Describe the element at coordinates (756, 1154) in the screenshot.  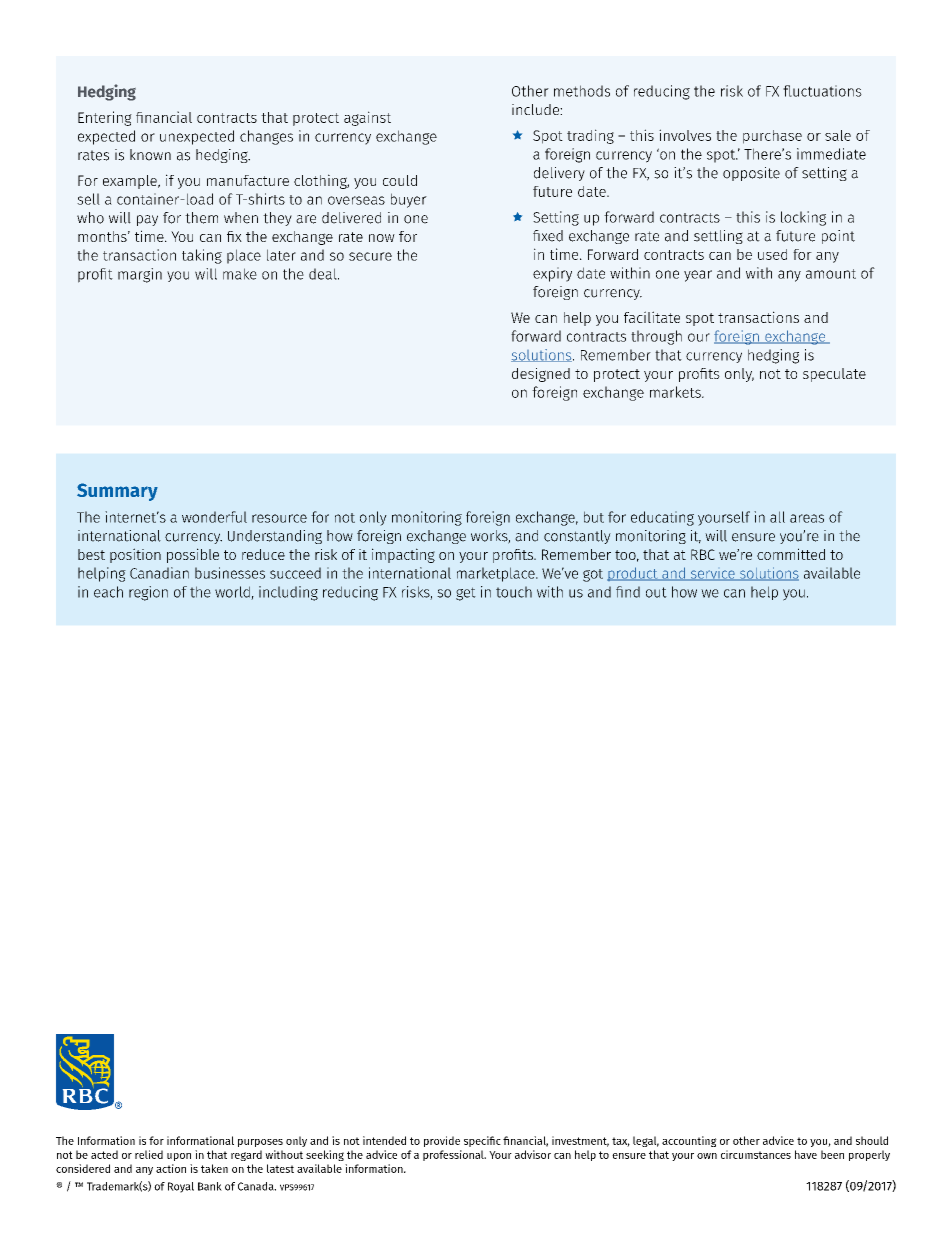
I see `circumstances` at that location.
